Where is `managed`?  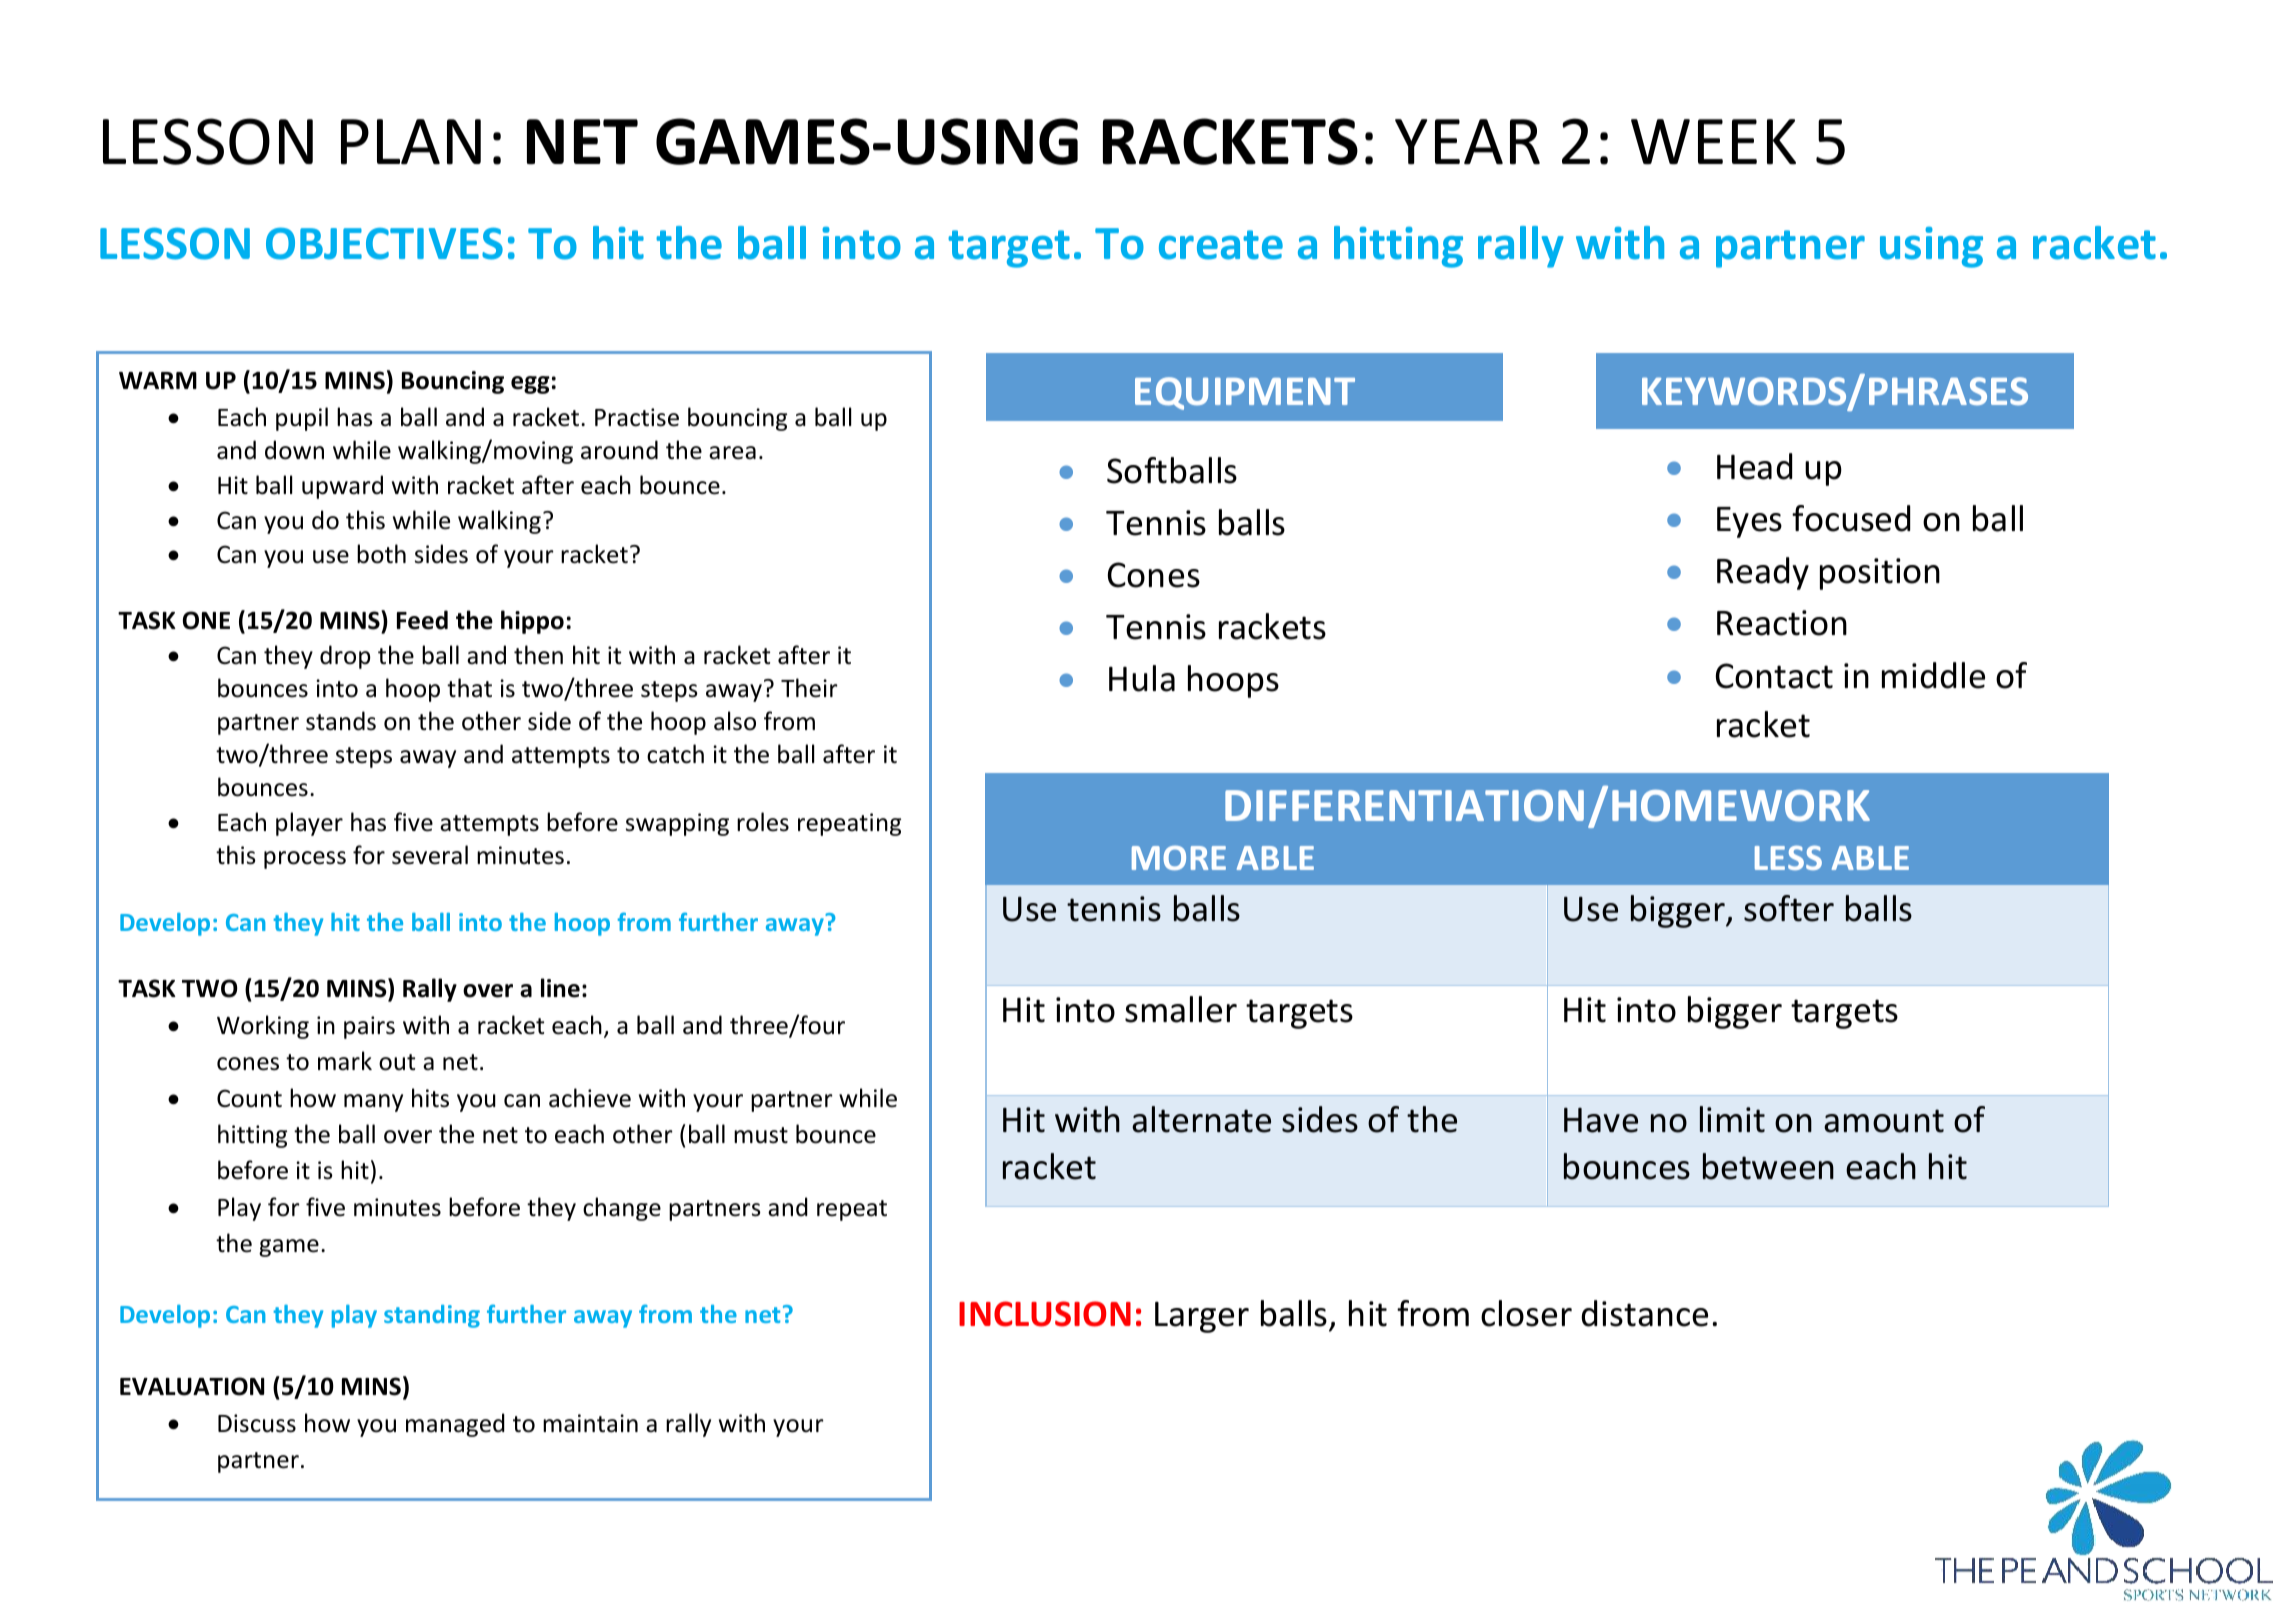 managed is located at coordinates (455, 1425).
